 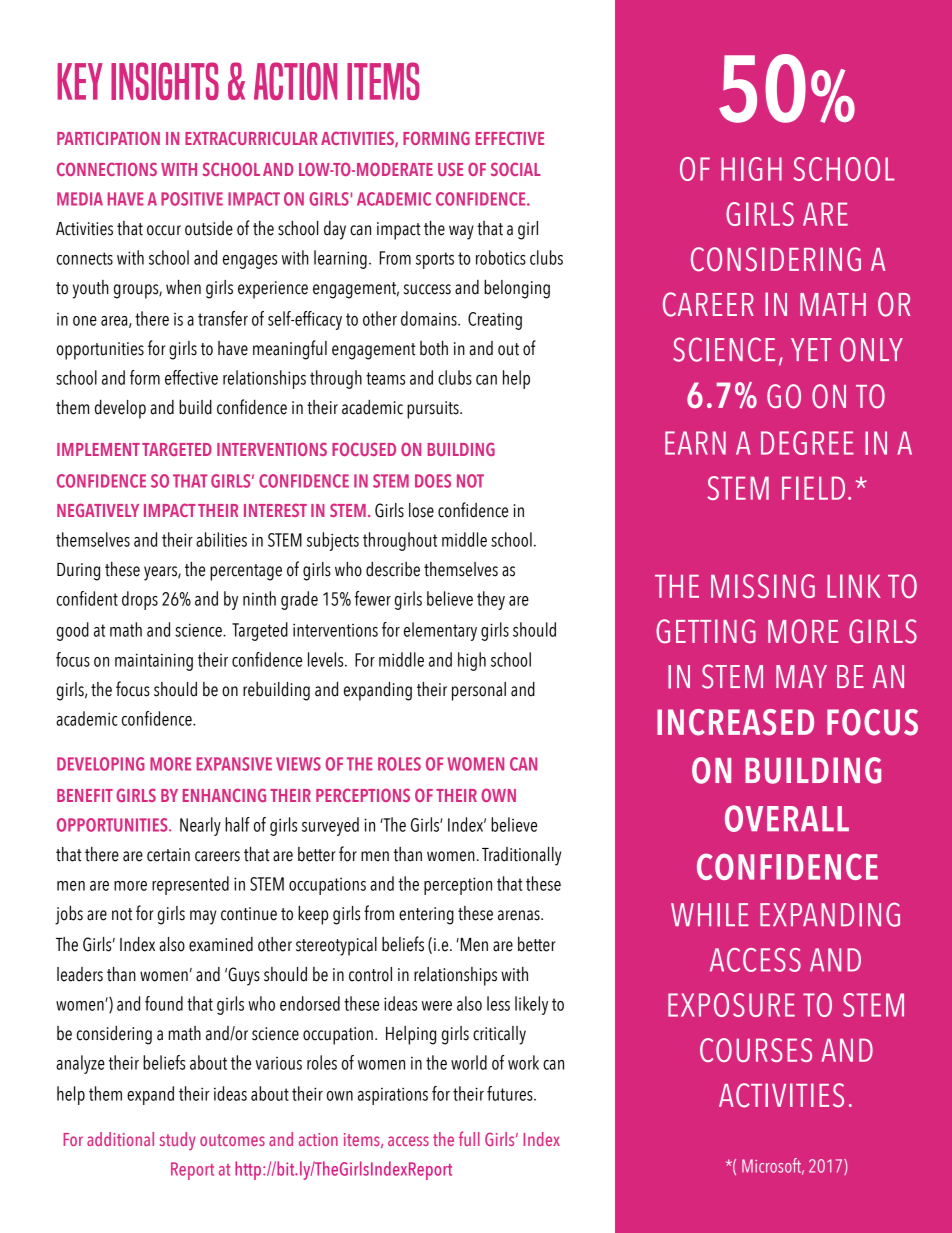 What do you see at coordinates (787, 818) in the screenshot?
I see `OVERALL` at bounding box center [787, 818].
